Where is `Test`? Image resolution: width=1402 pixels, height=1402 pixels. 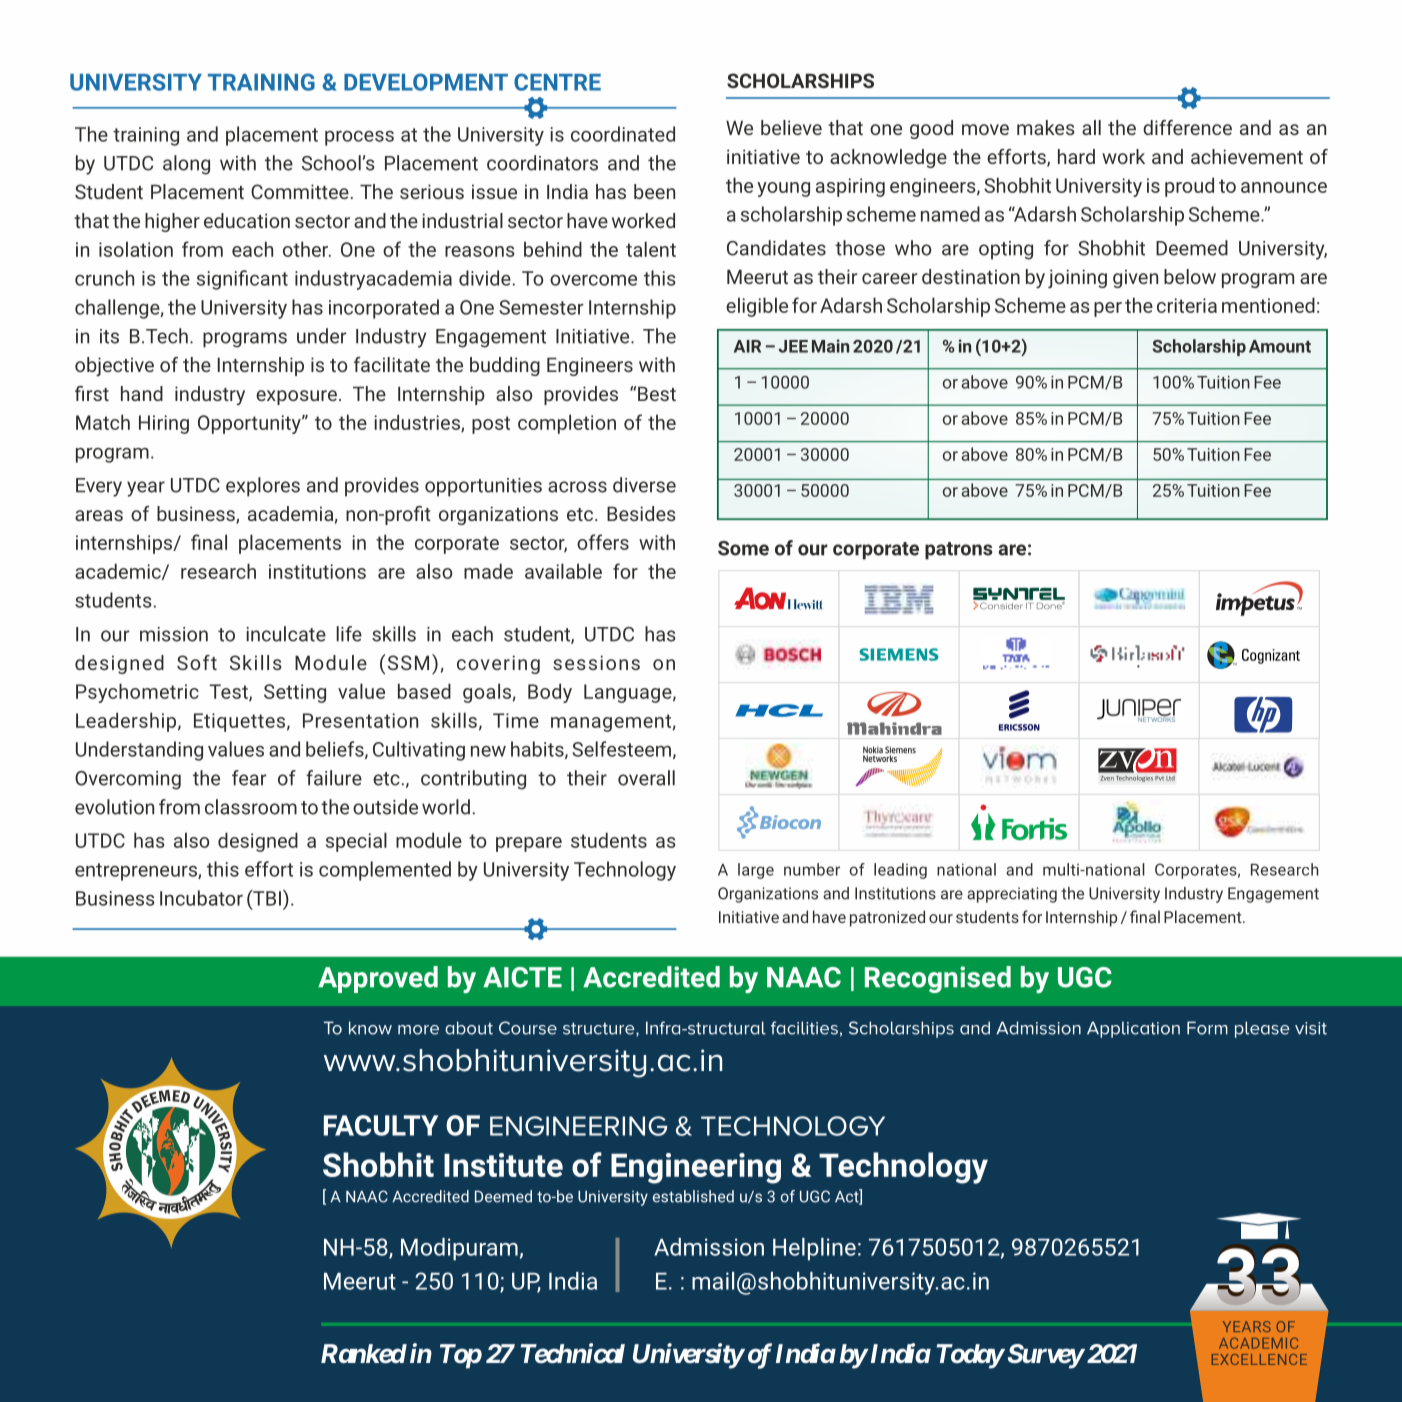 Test is located at coordinates (229, 692).
